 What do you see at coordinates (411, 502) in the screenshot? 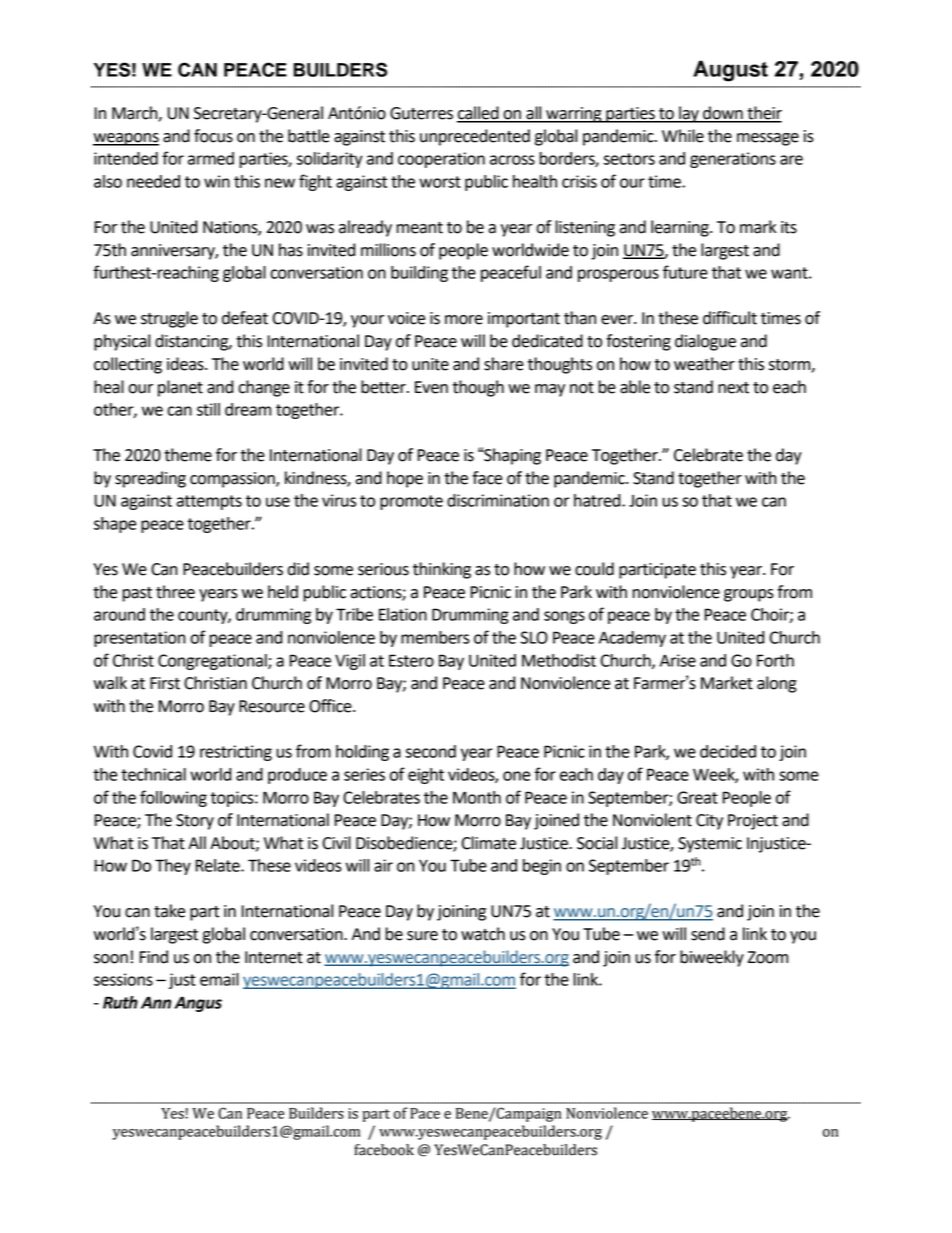
I see `promote` at bounding box center [411, 502].
